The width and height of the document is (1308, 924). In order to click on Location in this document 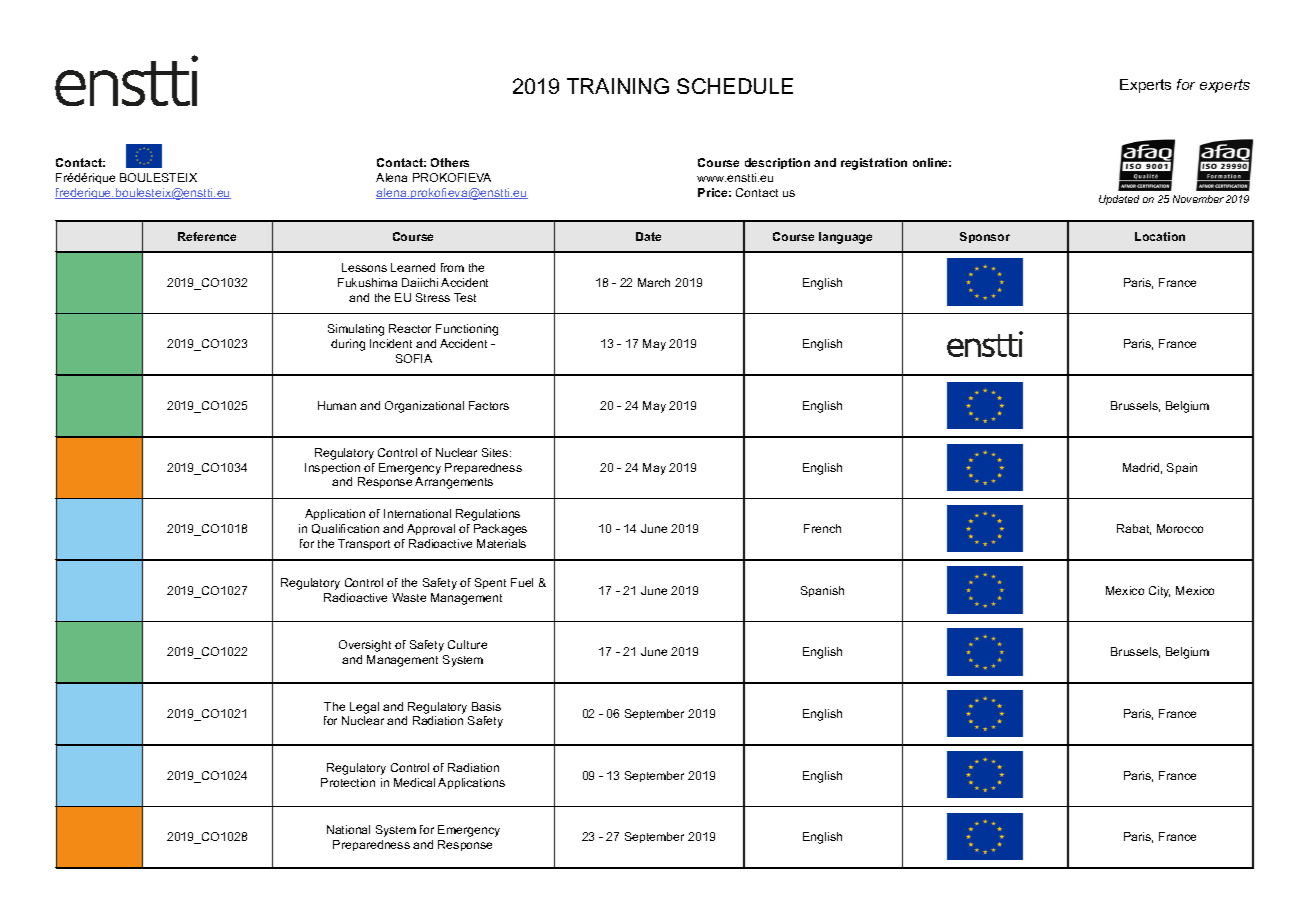, I will do `click(1160, 236)`.
